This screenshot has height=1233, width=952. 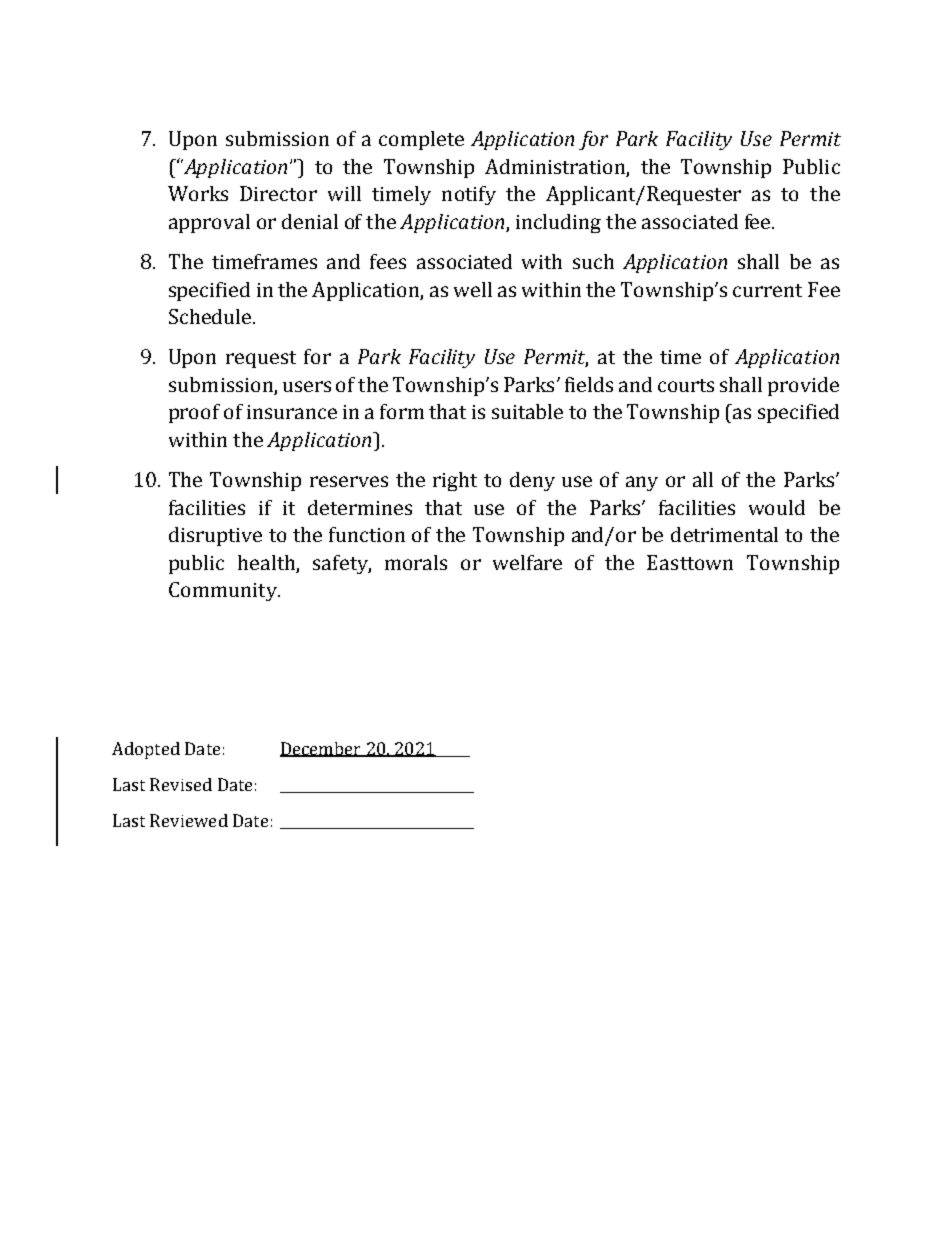 What do you see at coordinates (558, 223) in the screenshot?
I see `including` at bounding box center [558, 223].
